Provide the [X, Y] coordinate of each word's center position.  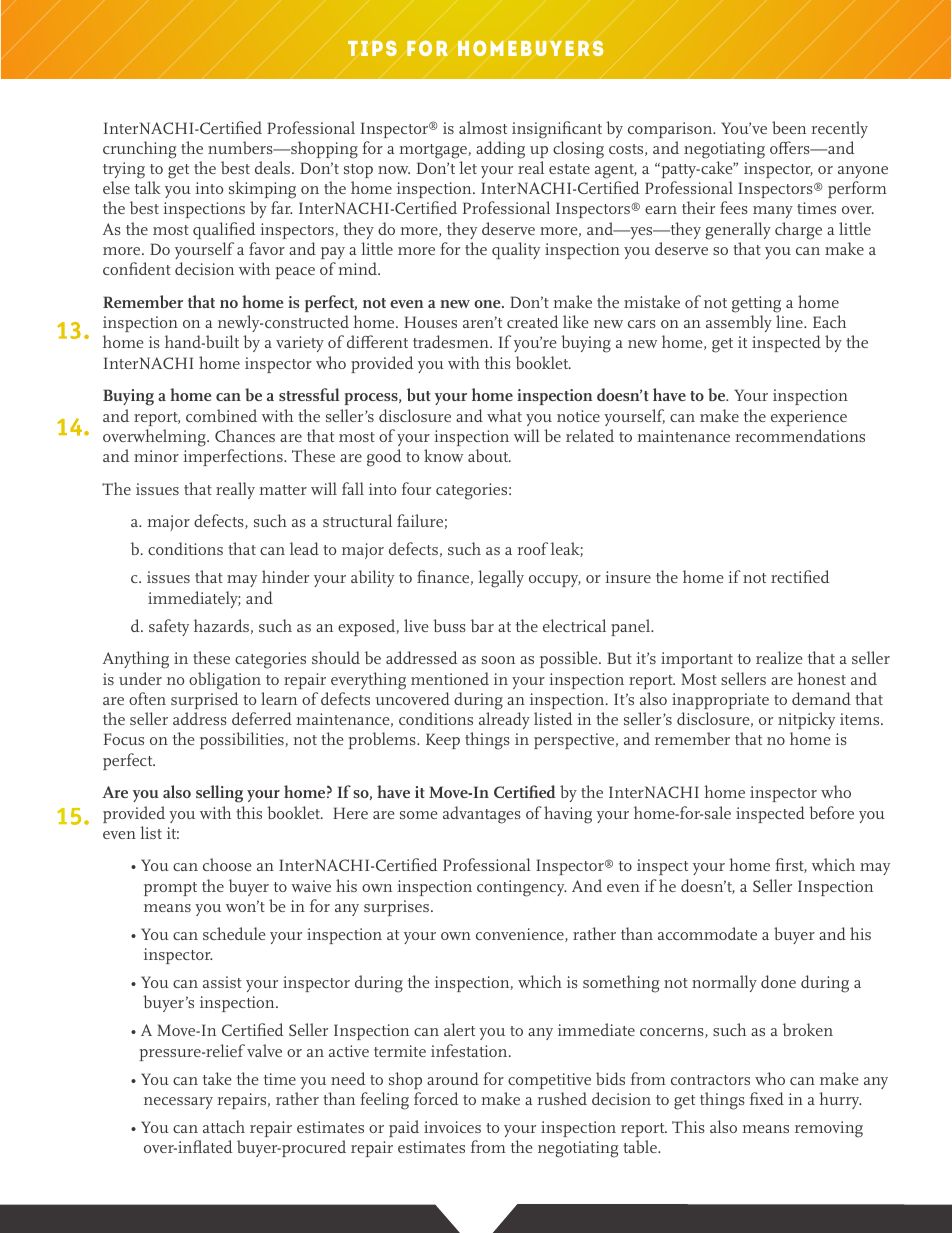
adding [500, 150]
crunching [139, 150]
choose [227, 864]
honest [821, 678]
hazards [221, 625]
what [504, 415]
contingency [521, 888]
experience [809, 418]
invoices [452, 1127]
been [789, 127]
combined [221, 415]
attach [224, 1126]
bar [482, 625]
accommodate [707, 933]
